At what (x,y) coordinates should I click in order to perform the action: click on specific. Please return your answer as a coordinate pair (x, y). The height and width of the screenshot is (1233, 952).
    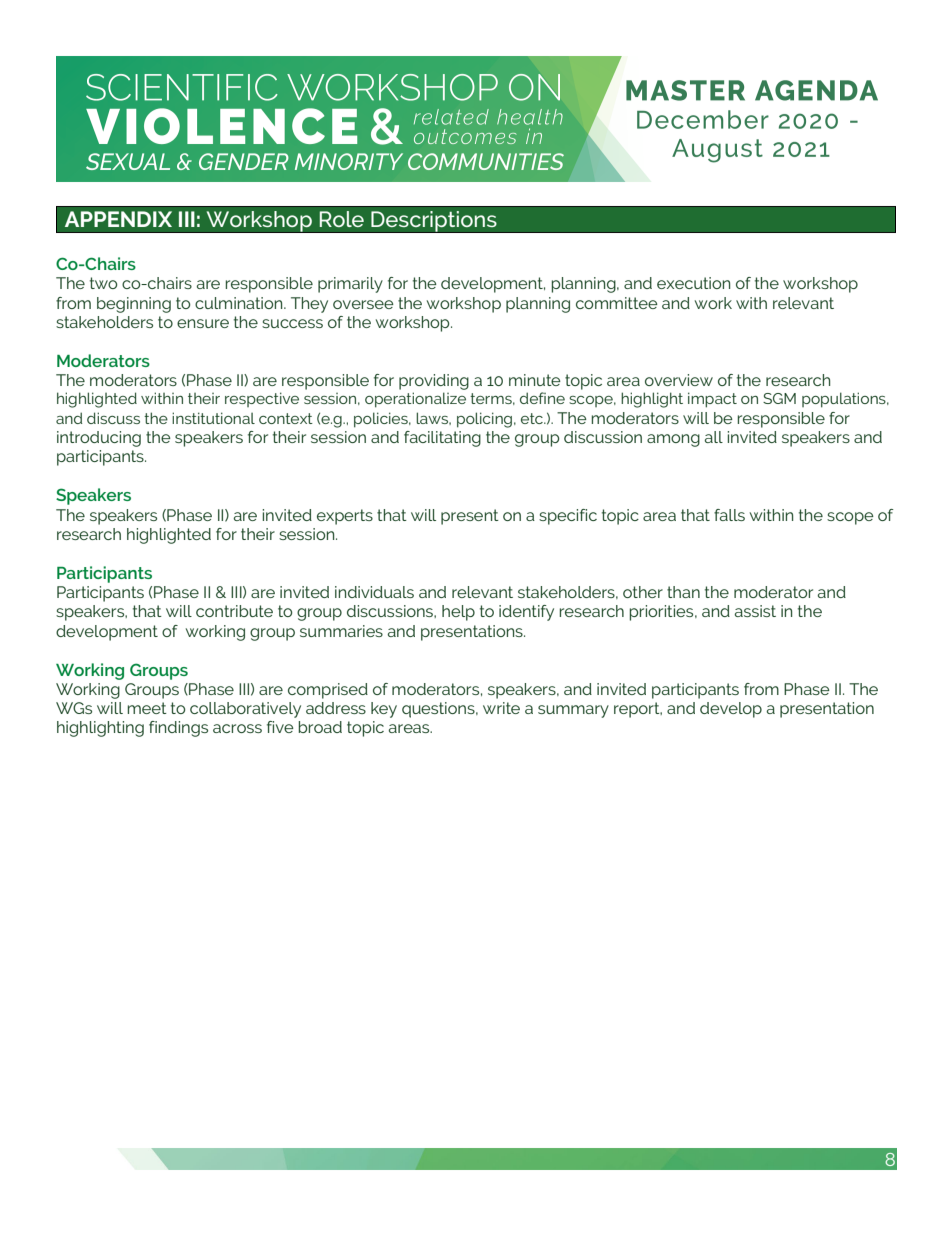
    Looking at the image, I should click on (568, 517).
